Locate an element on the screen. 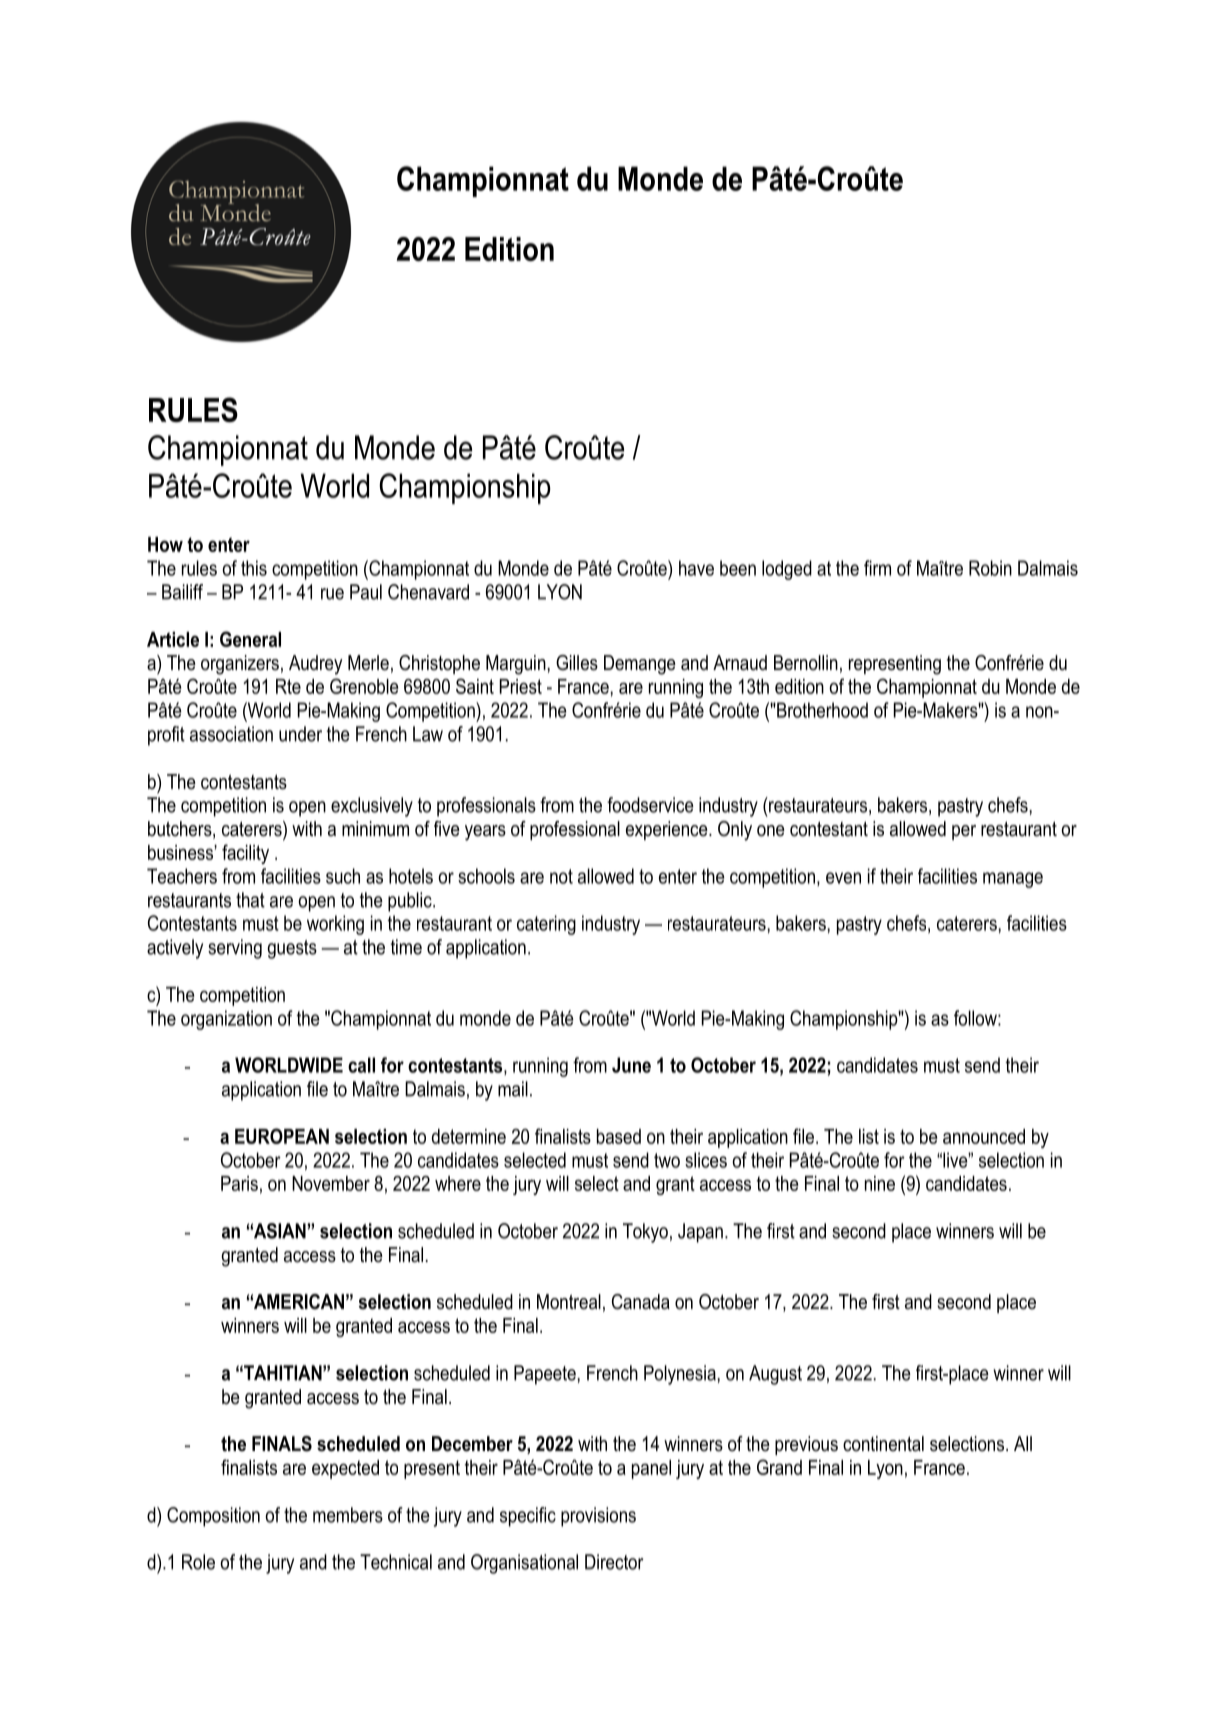 The height and width of the screenshot is (1736, 1227). firm is located at coordinates (877, 568).
